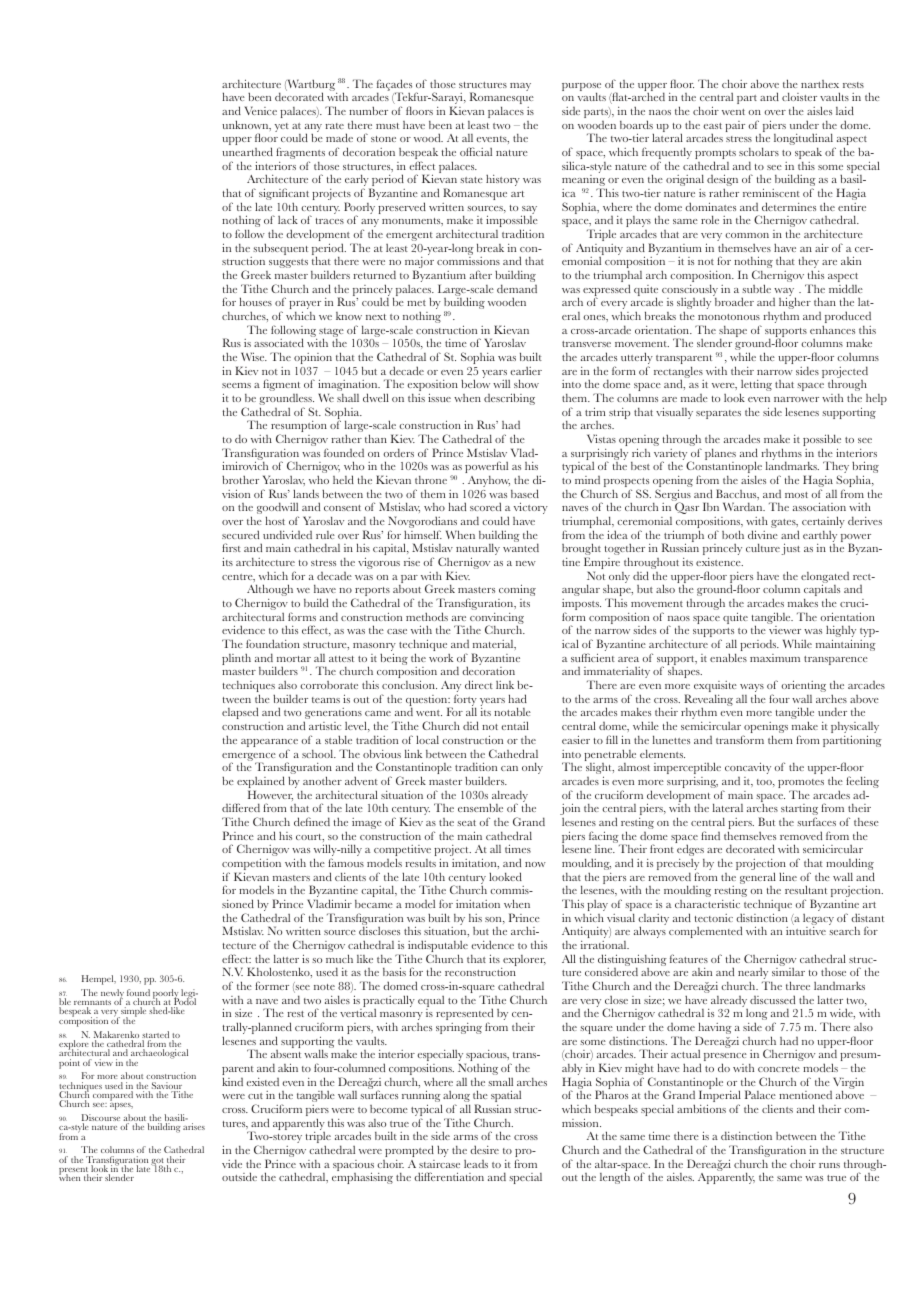  Describe the element at coordinates (260, 110) in the image. I see `Venice` at that location.
